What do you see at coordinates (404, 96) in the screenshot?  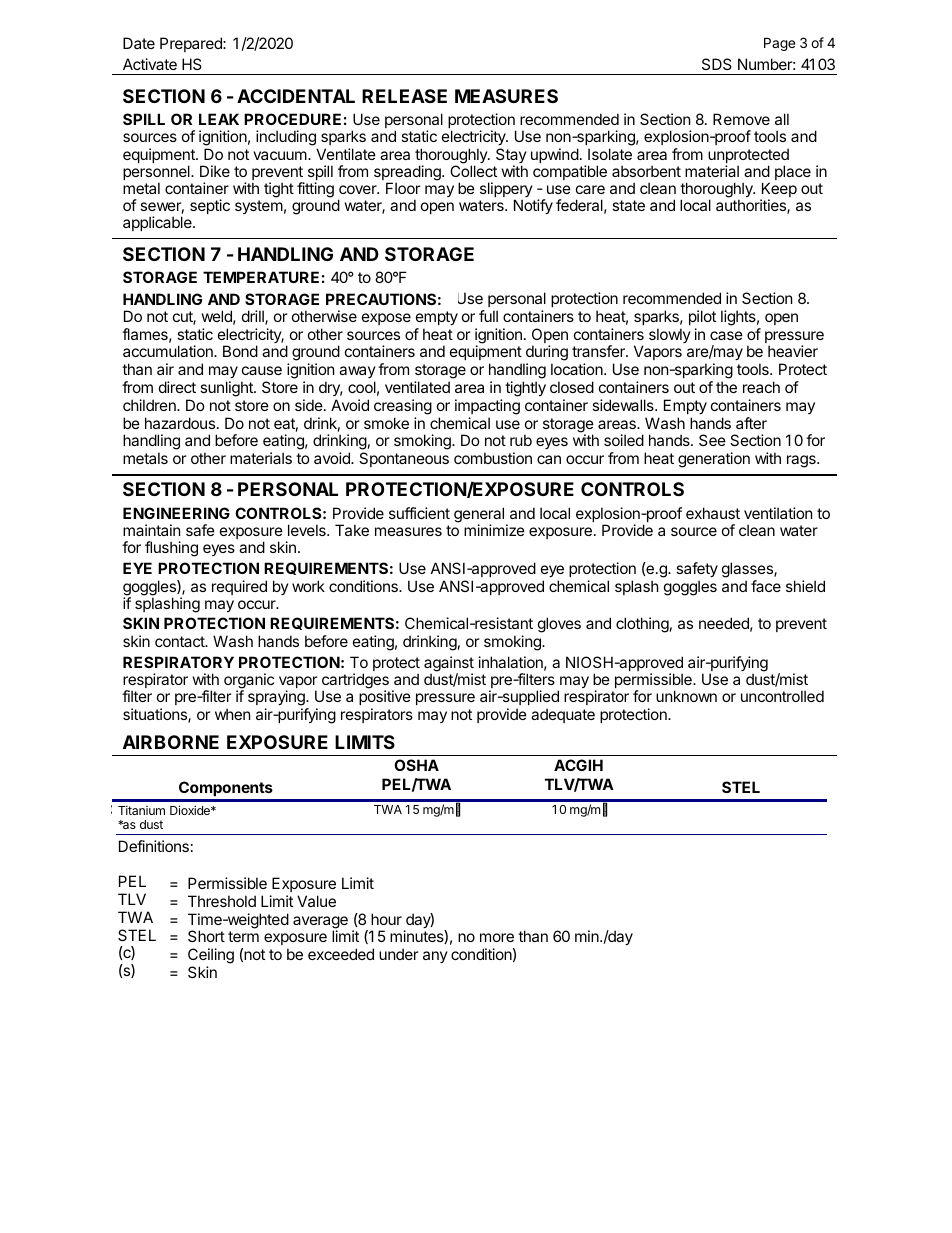 I see `RELEASE` at bounding box center [404, 96].
